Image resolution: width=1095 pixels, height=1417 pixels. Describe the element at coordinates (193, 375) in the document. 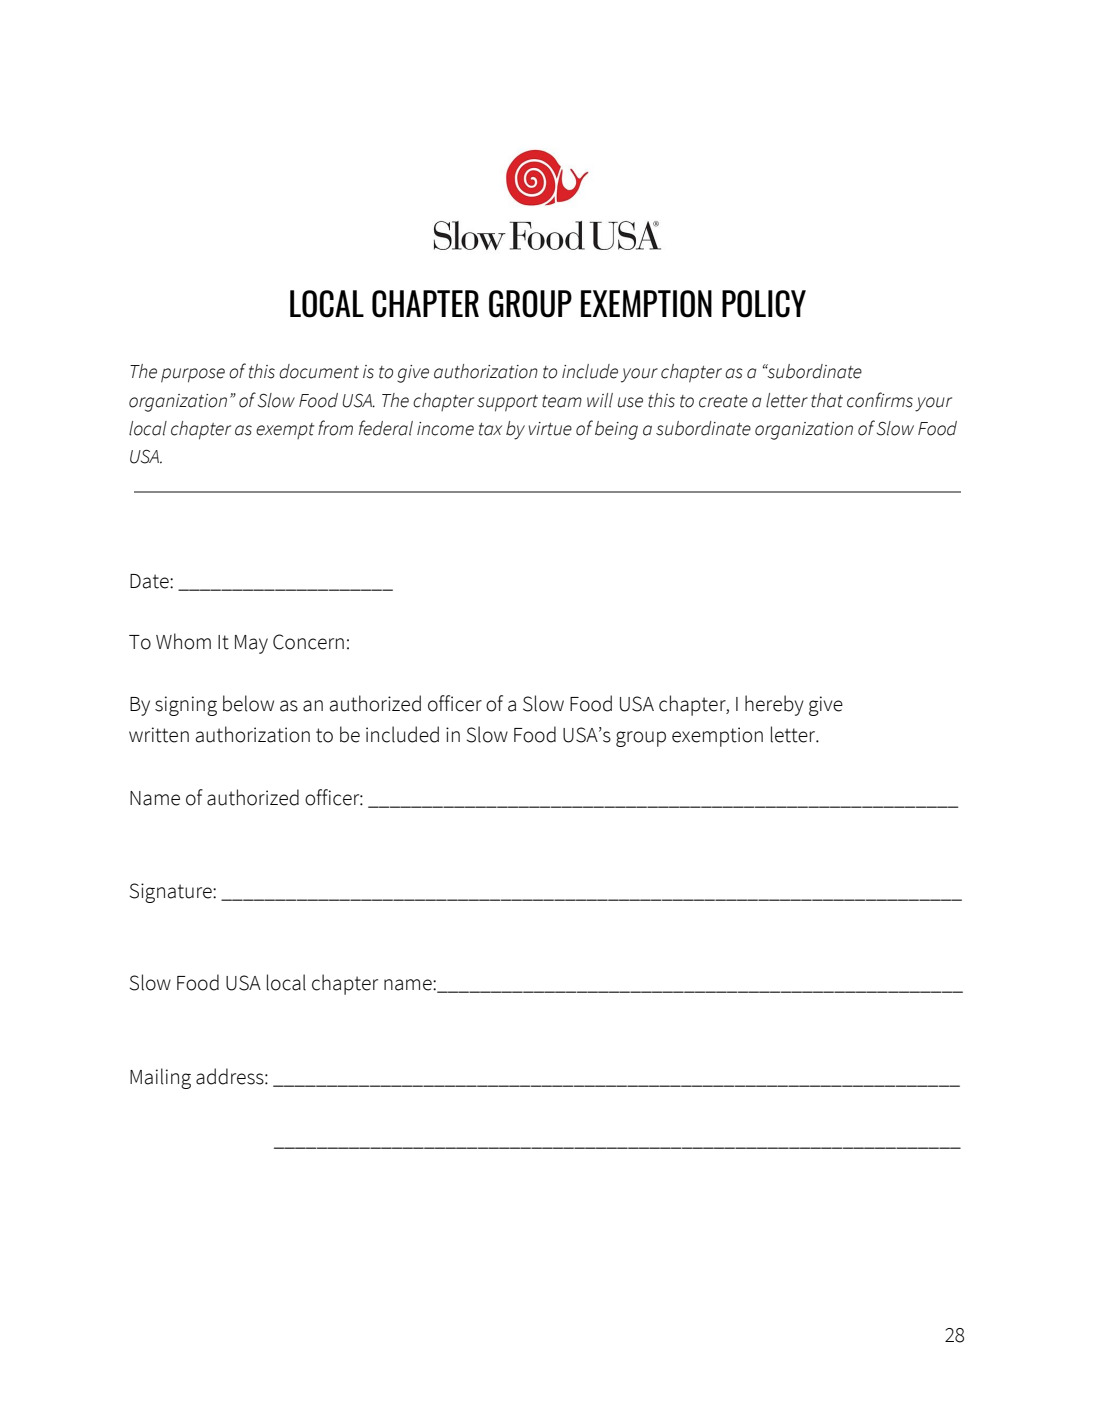

I see `purpose` at that location.
